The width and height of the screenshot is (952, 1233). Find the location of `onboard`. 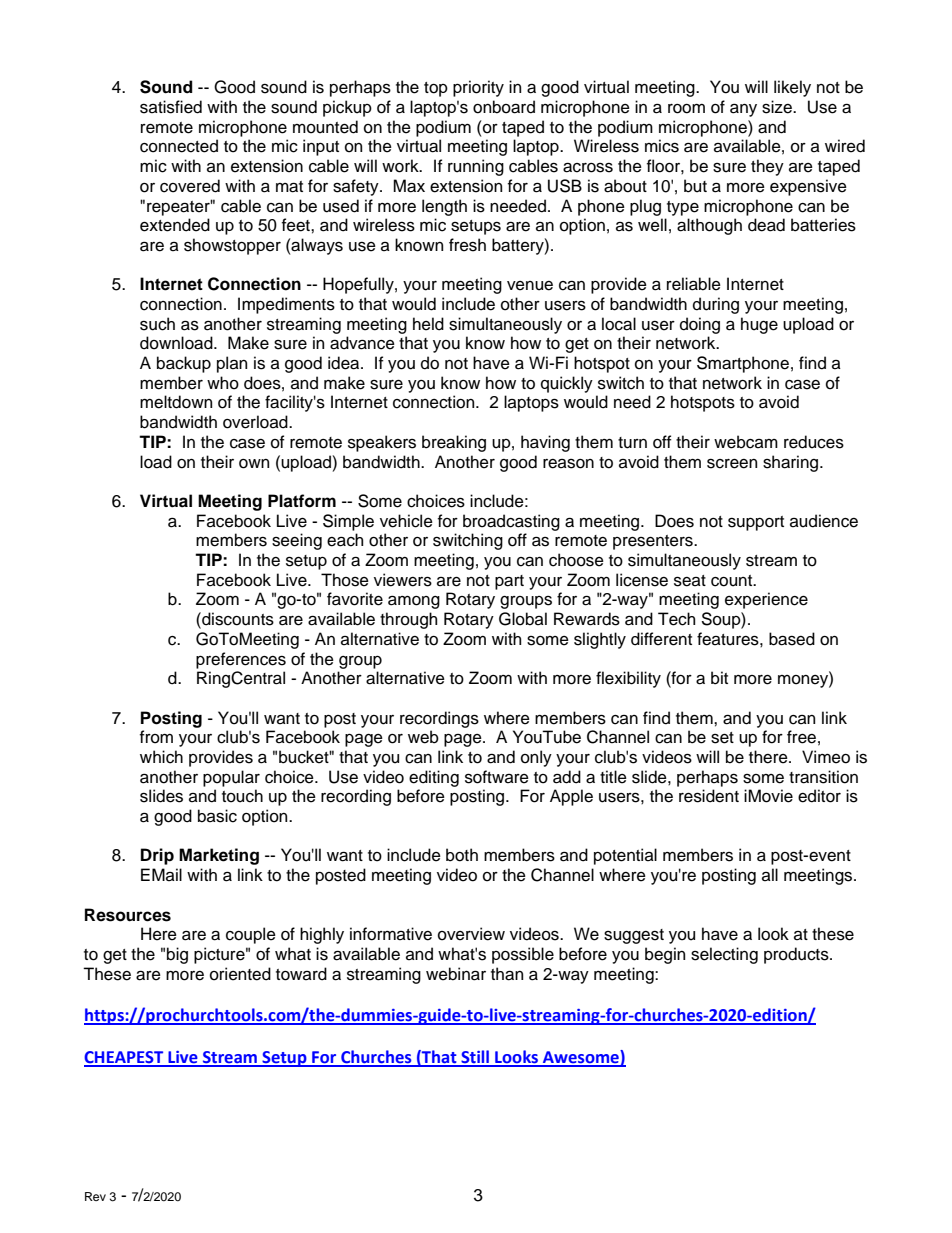

onboard is located at coordinates (504, 107).
